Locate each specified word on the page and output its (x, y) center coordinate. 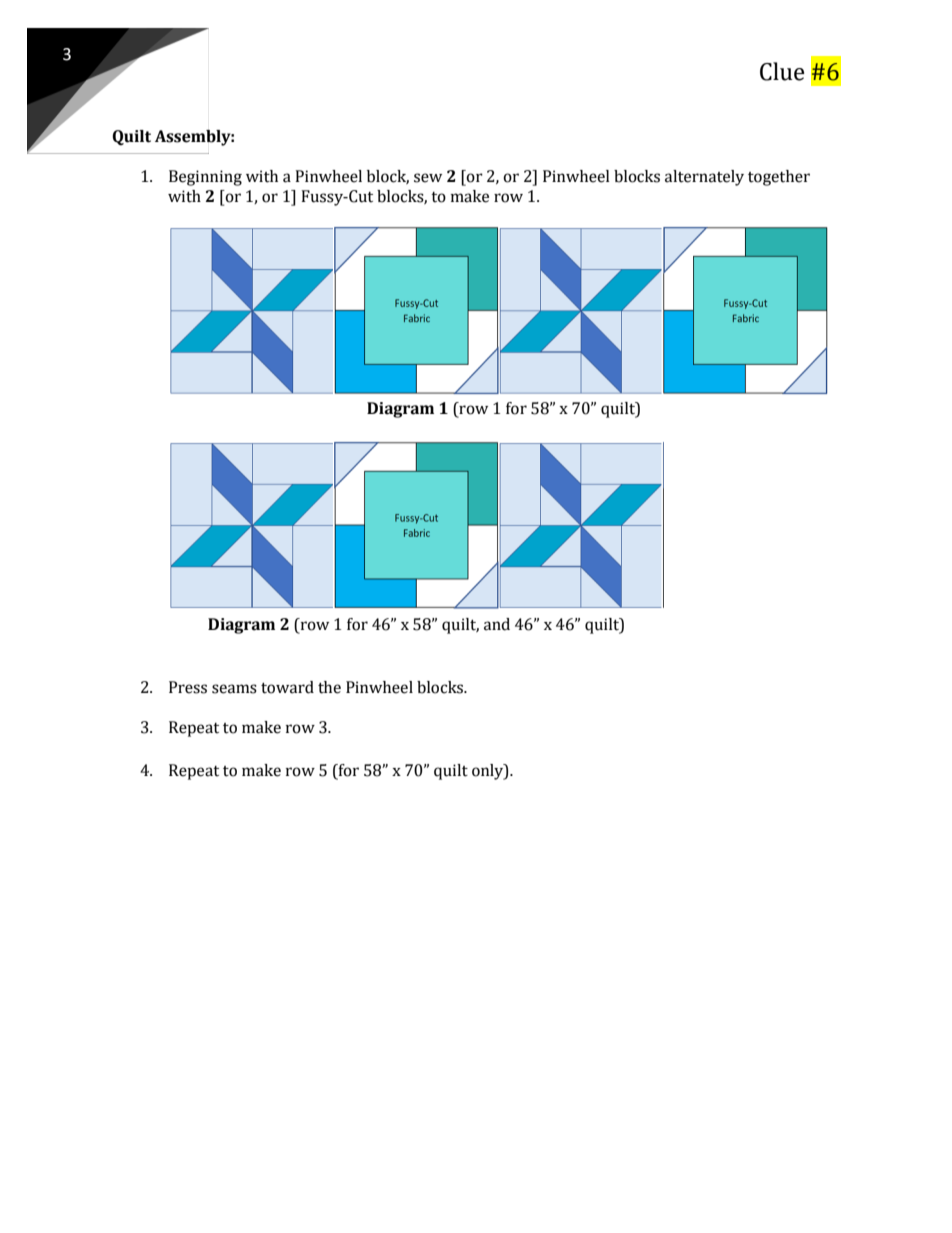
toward (287, 687)
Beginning (205, 178)
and (497, 624)
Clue (782, 71)
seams (234, 689)
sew (428, 178)
